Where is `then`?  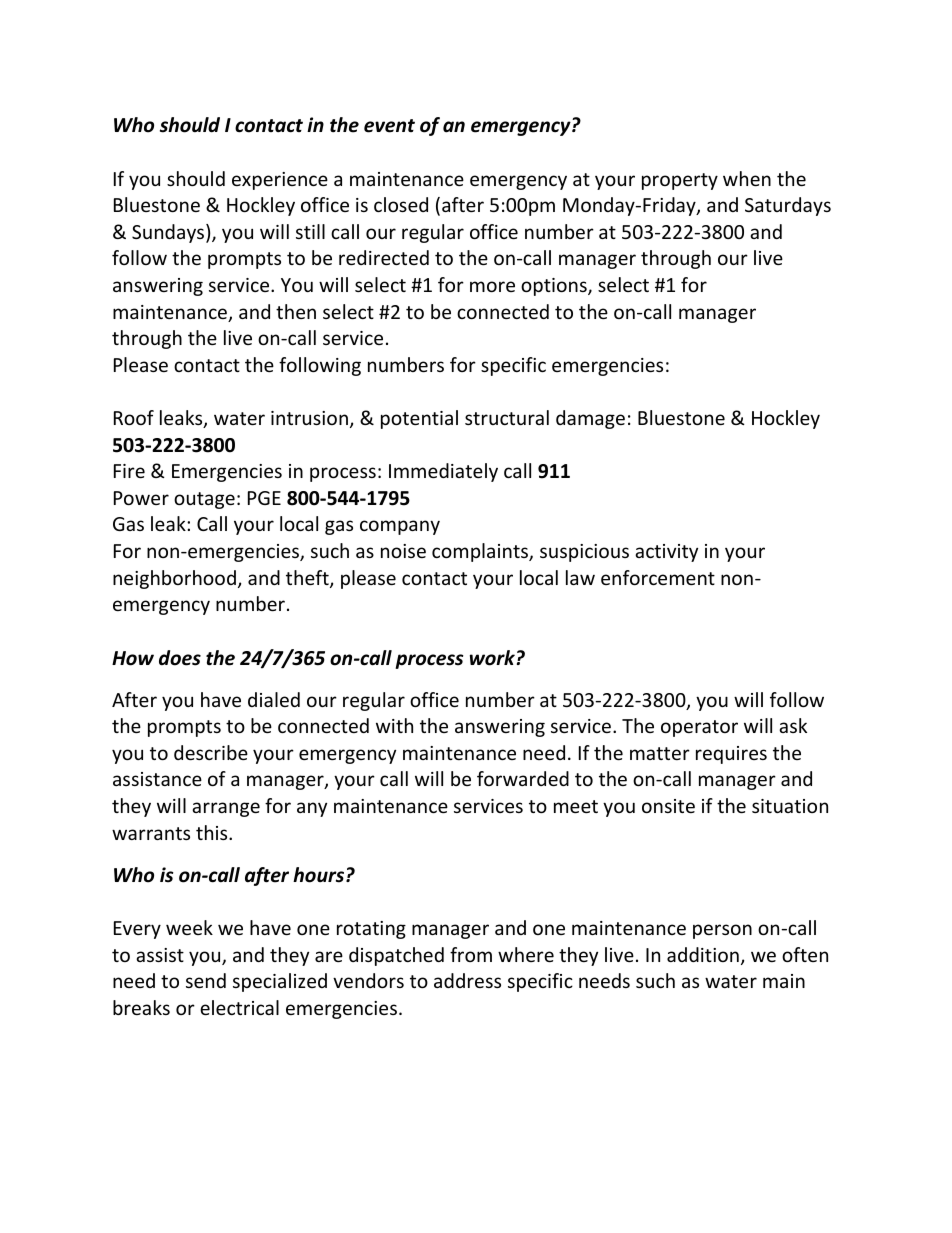
then is located at coordinates (296, 311).
